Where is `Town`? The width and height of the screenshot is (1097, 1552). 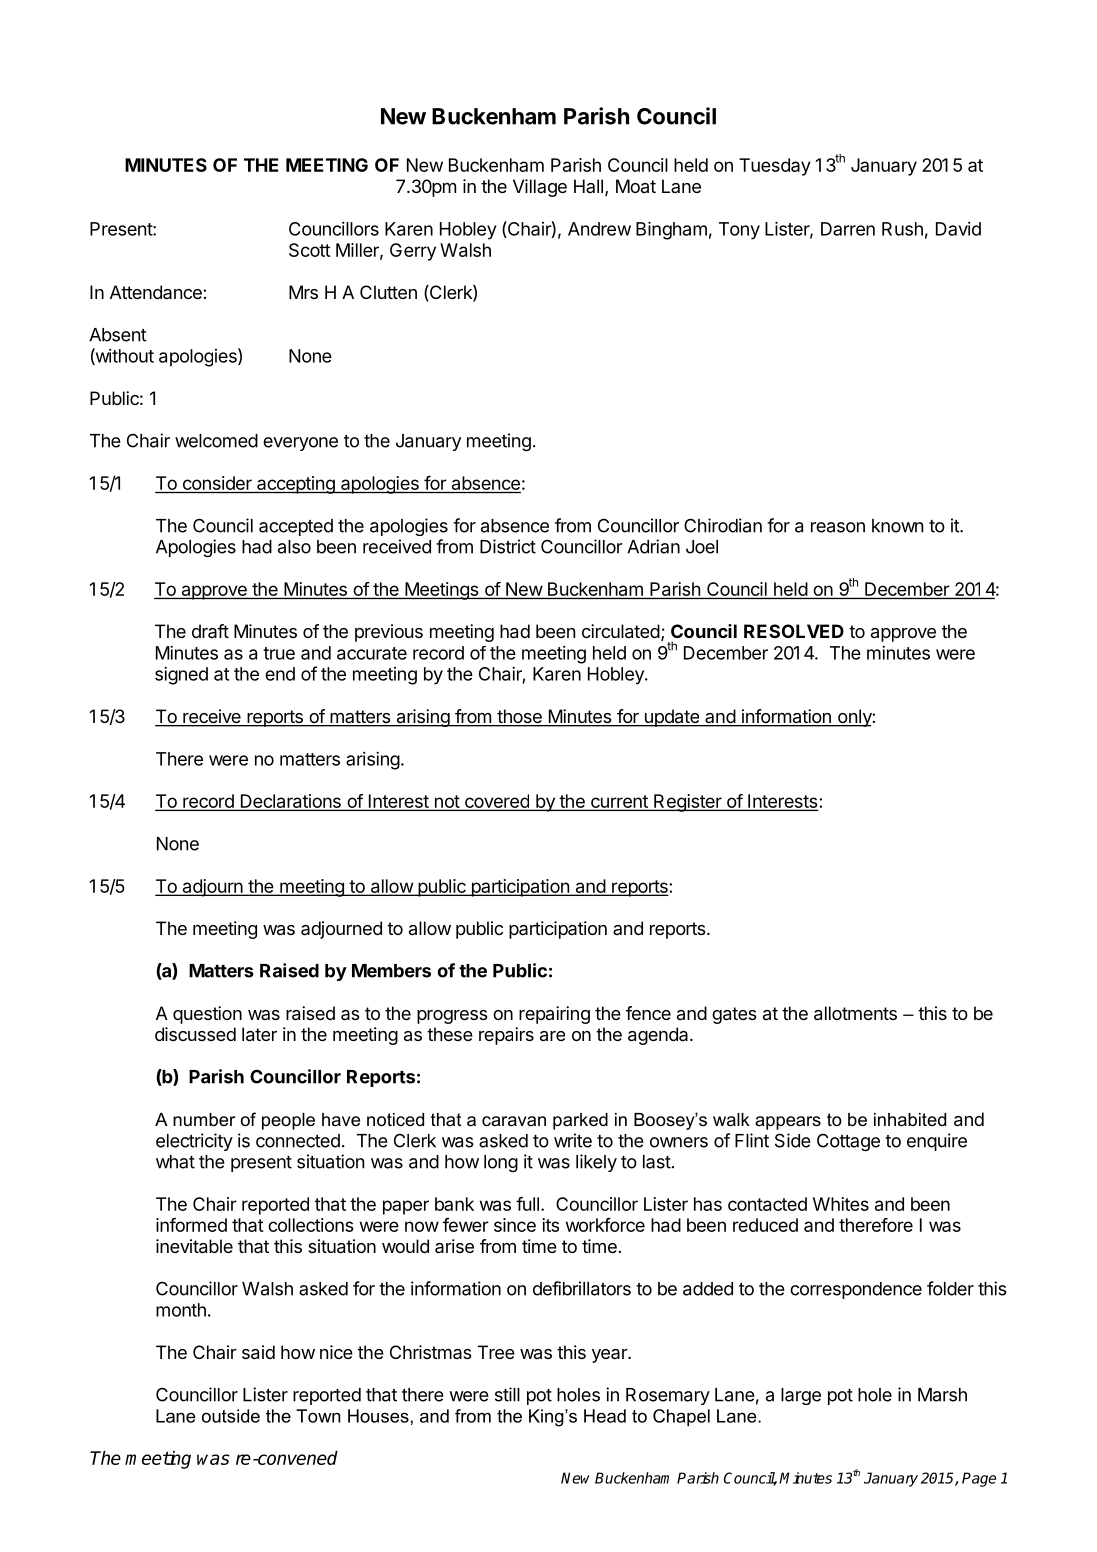
Town is located at coordinates (318, 1416).
